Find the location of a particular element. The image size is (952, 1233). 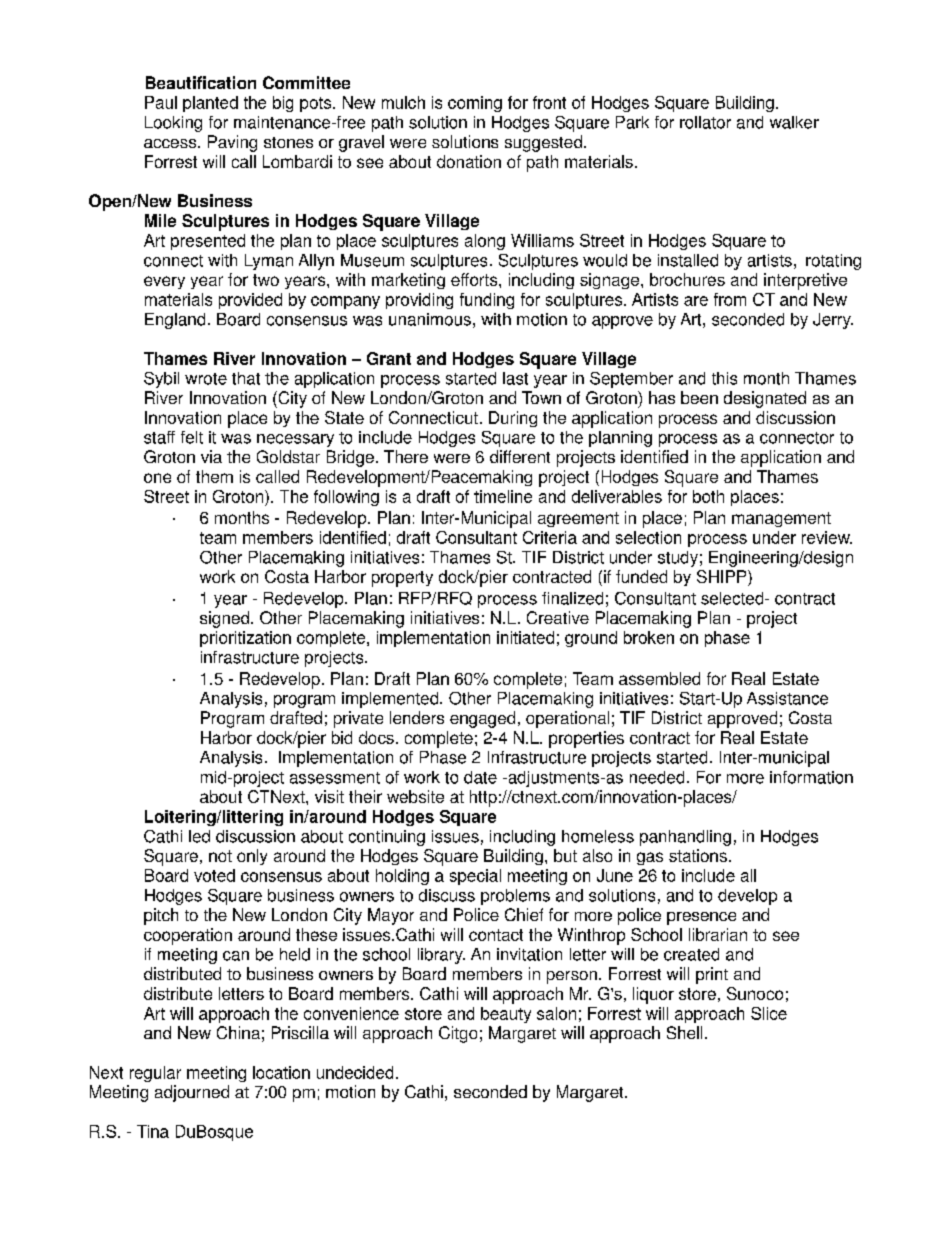

via is located at coordinates (211, 456).
